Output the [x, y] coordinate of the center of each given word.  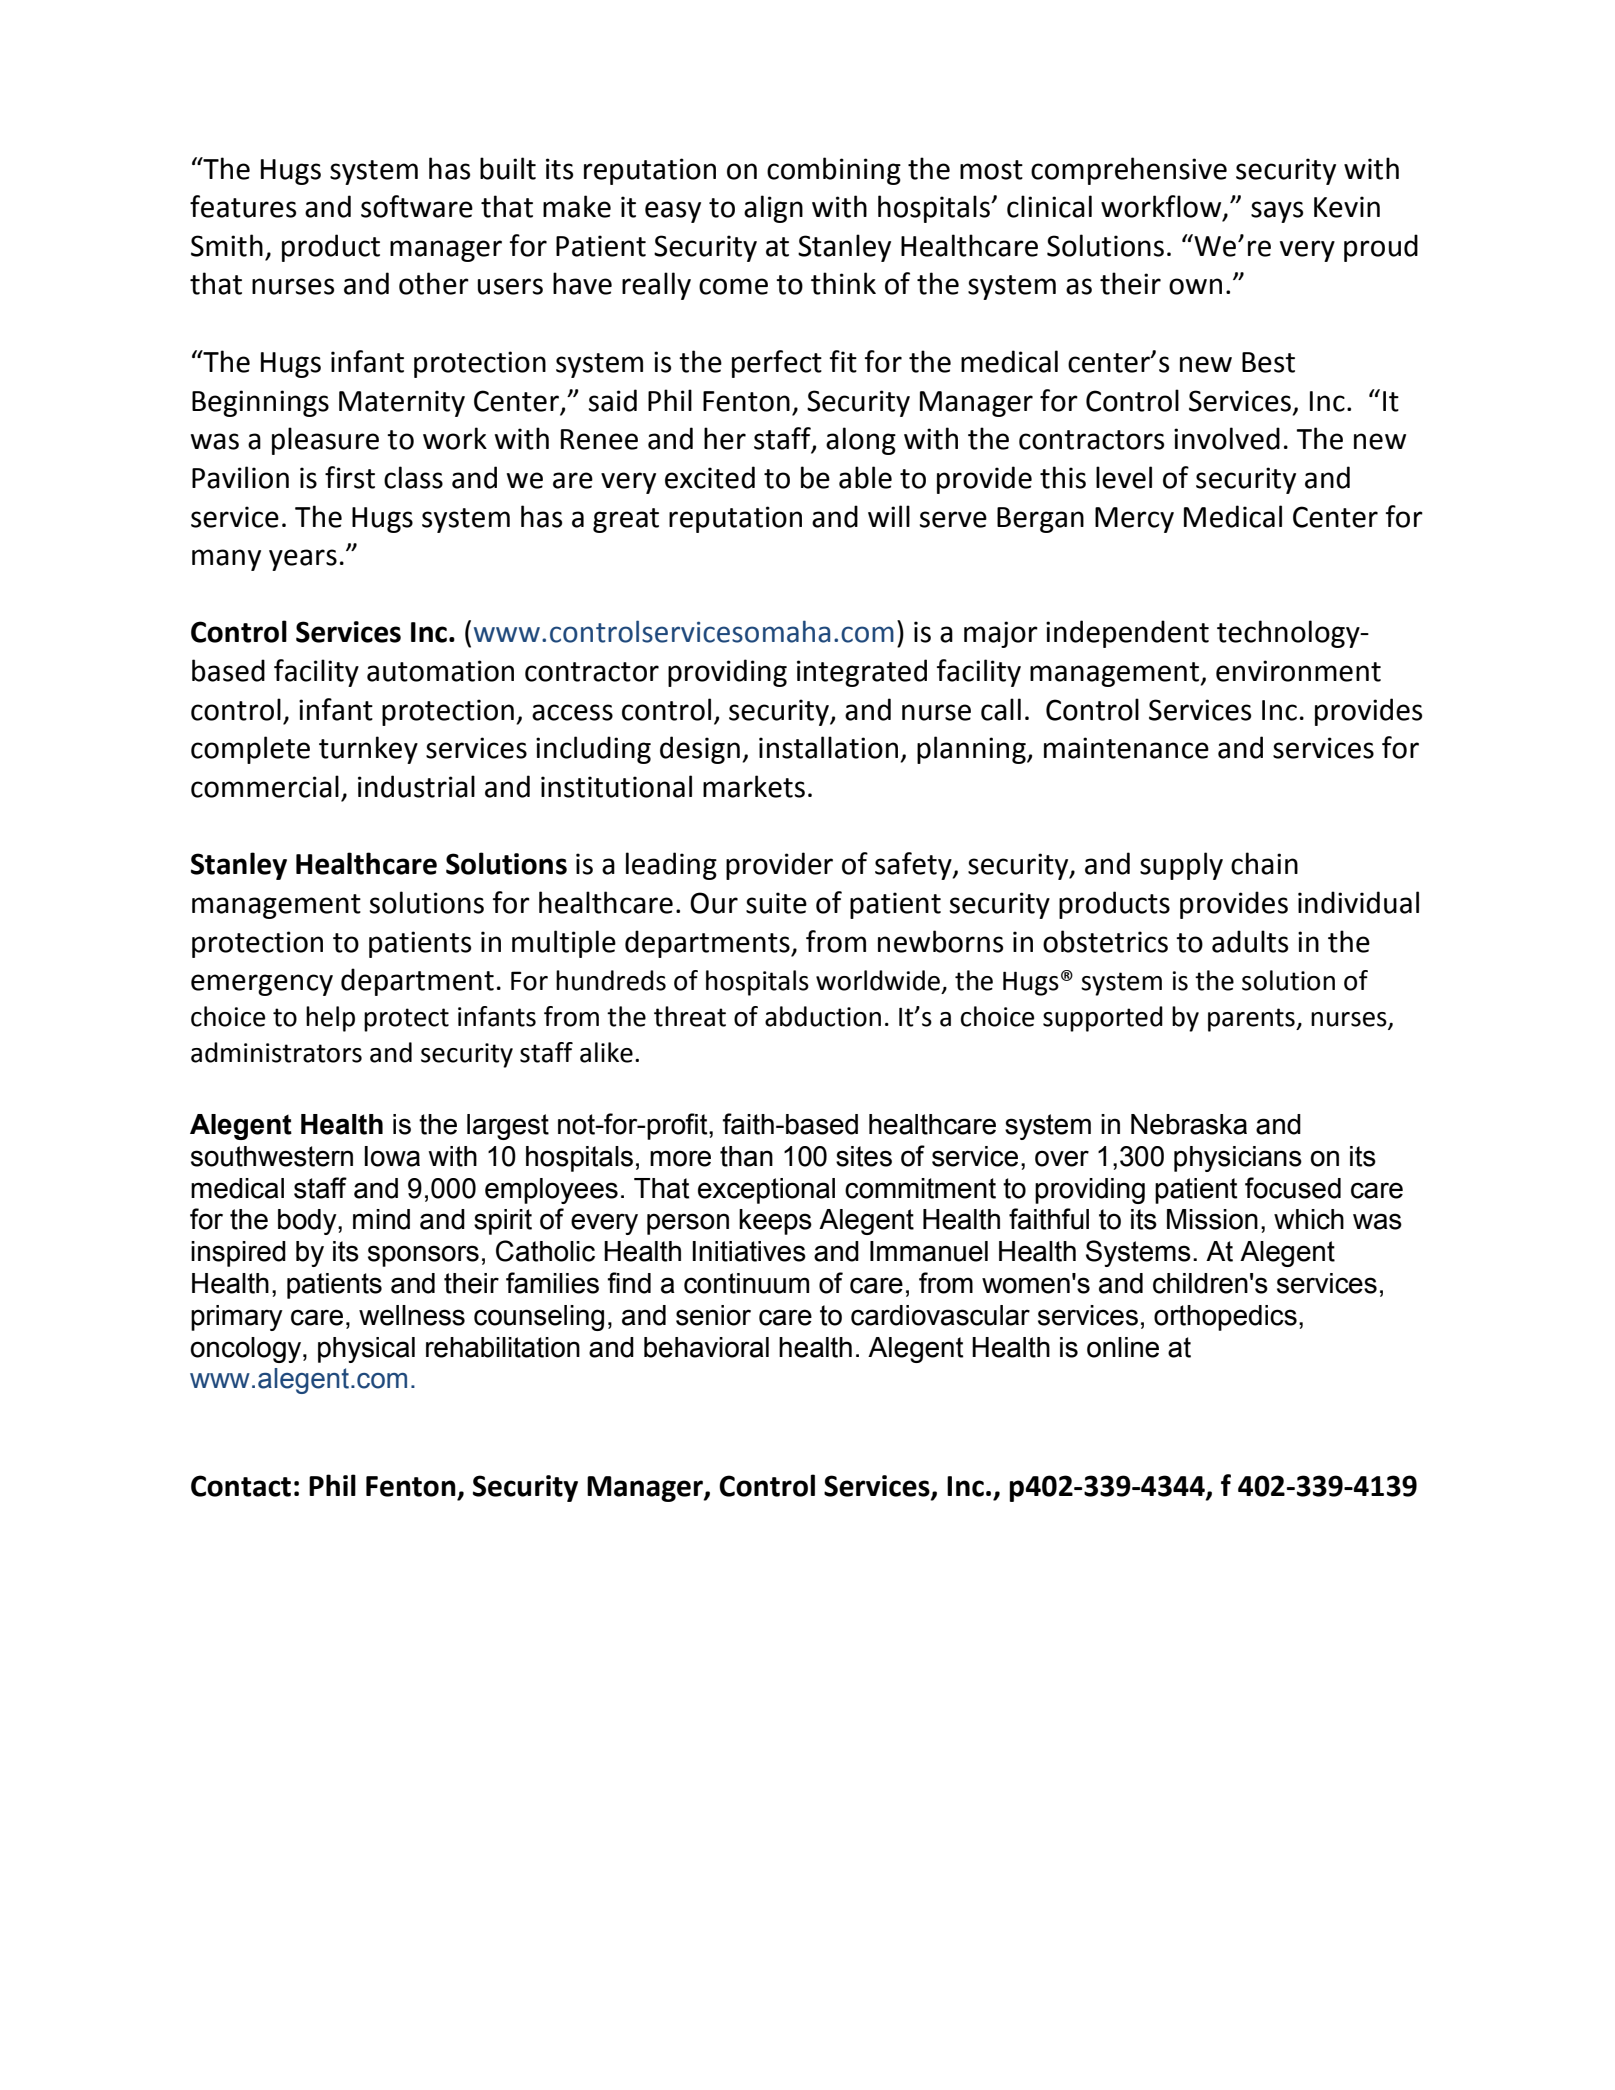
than [746, 1156]
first [350, 477]
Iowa [392, 1156]
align [773, 209]
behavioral [706, 1347]
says [1277, 212]
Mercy [1134, 520]
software [417, 206]
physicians [1238, 1159]
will [889, 516]
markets [754, 786]
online [1123, 1347]
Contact [241, 1486]
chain [1264, 863]
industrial [416, 786]
